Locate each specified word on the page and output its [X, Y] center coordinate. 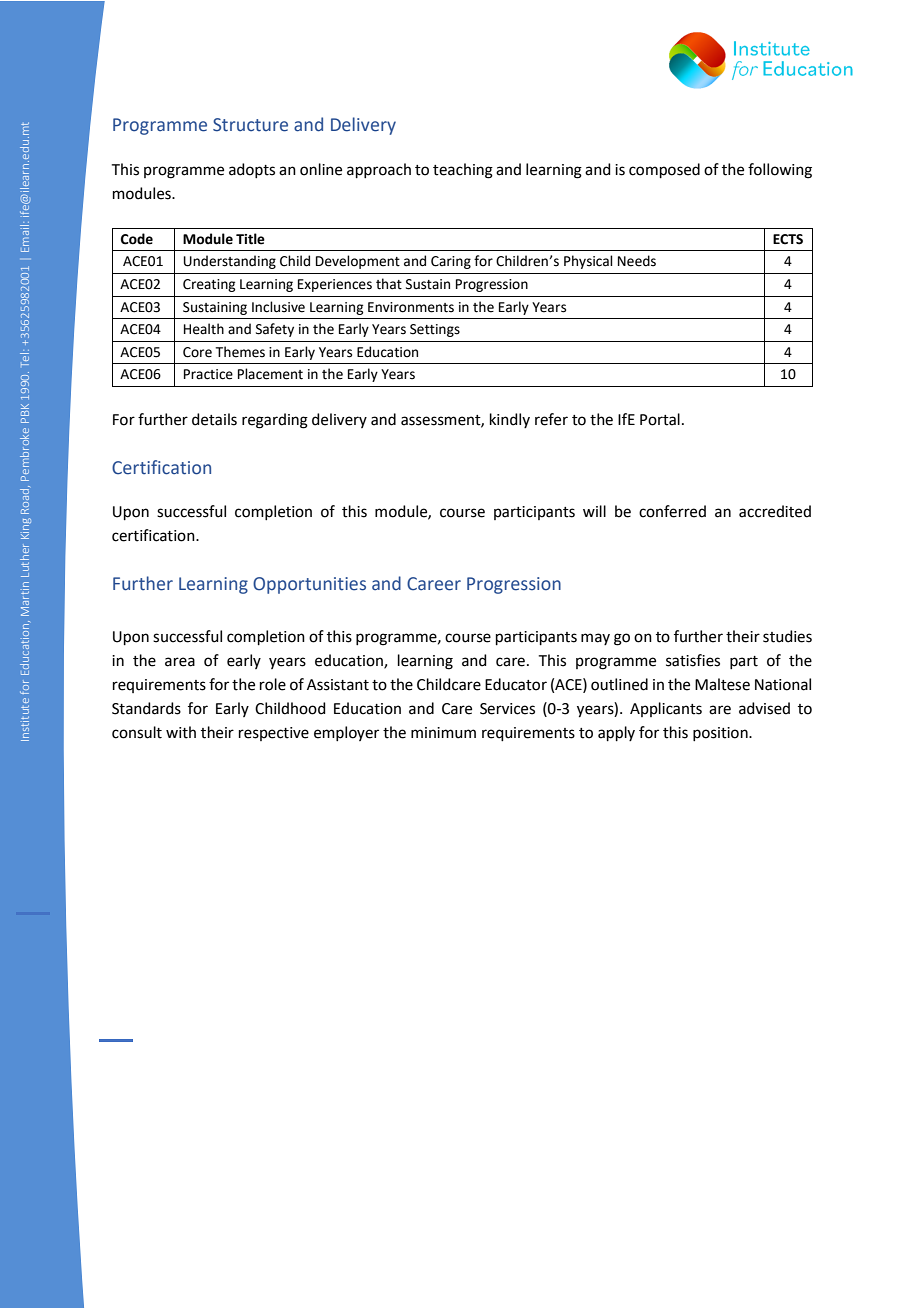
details [214, 419]
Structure [250, 125]
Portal [660, 419]
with [181, 732]
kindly [510, 420]
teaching [463, 171]
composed [664, 170]
